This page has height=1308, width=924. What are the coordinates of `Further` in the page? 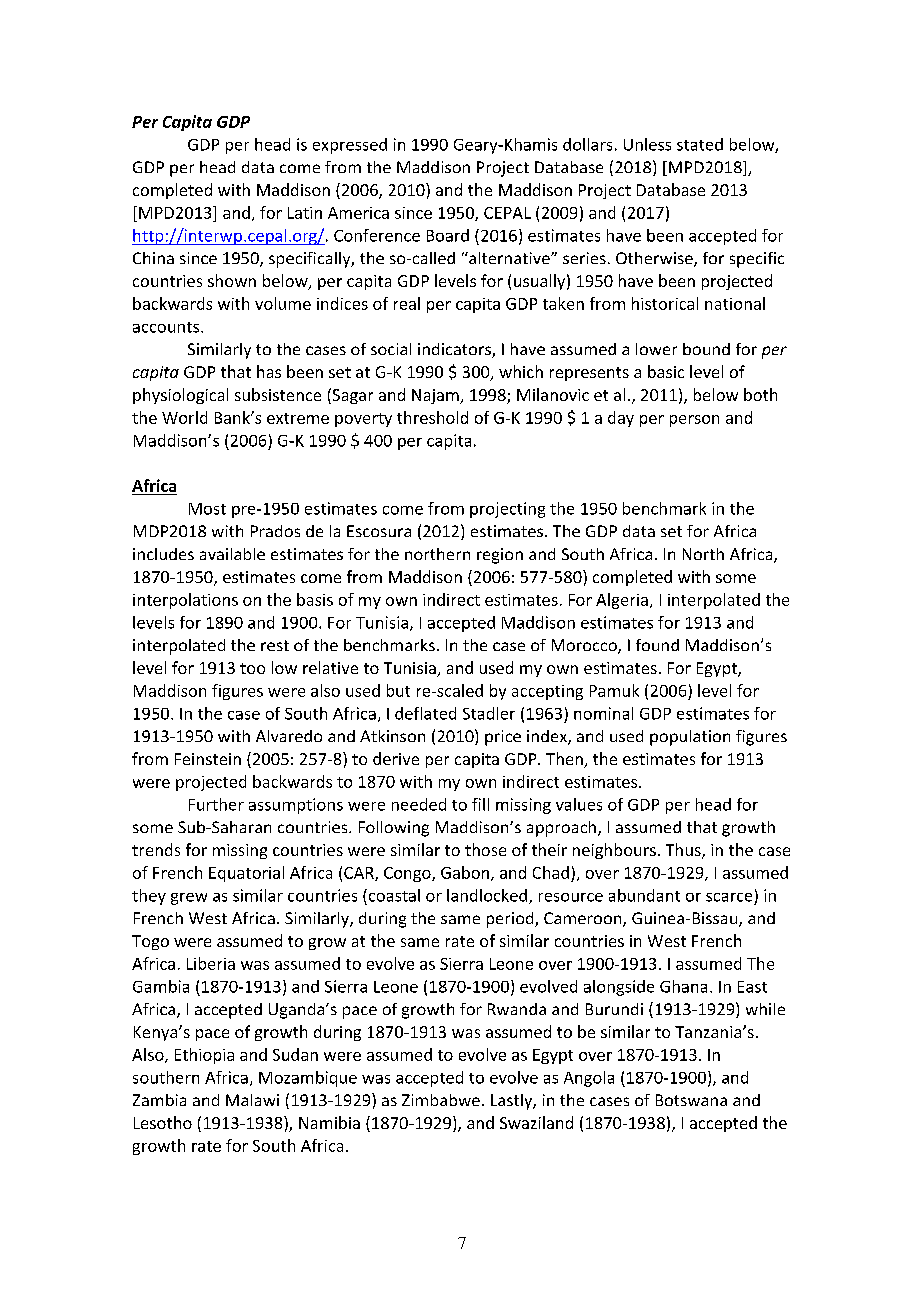 It's located at (216, 804).
